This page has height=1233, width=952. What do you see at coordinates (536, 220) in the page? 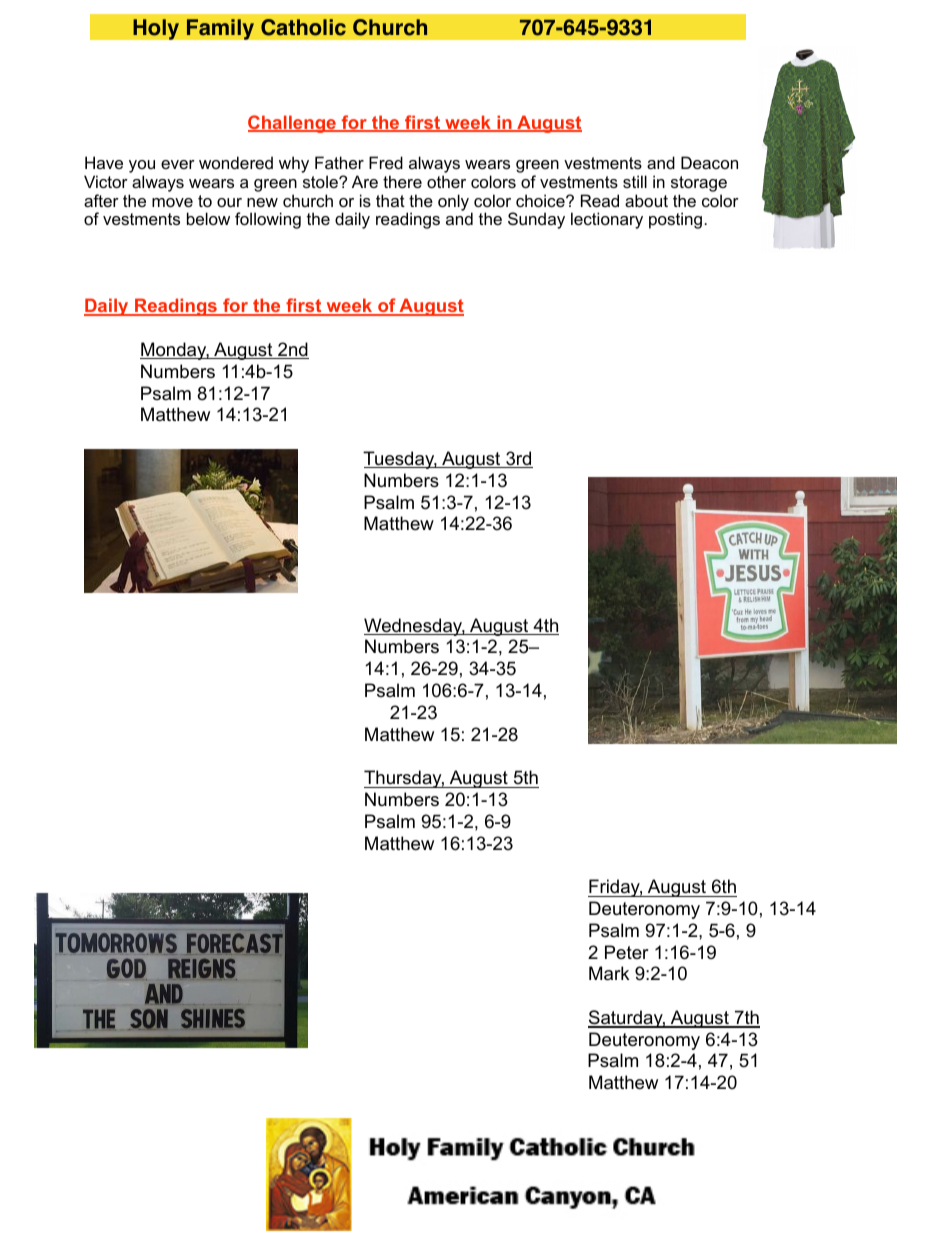
I see `Sunday` at bounding box center [536, 220].
